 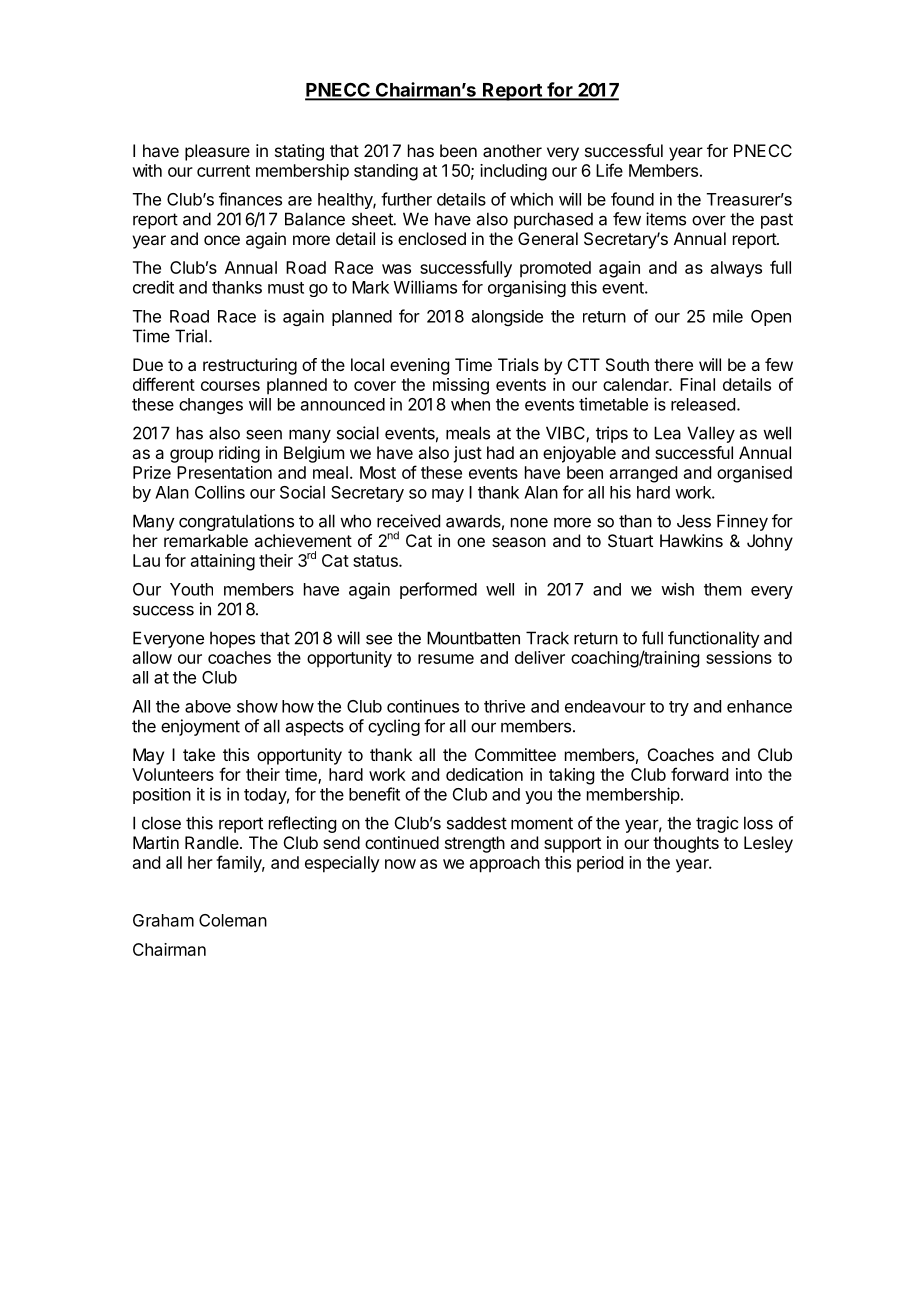 What do you see at coordinates (208, 706) in the screenshot?
I see `above` at bounding box center [208, 706].
